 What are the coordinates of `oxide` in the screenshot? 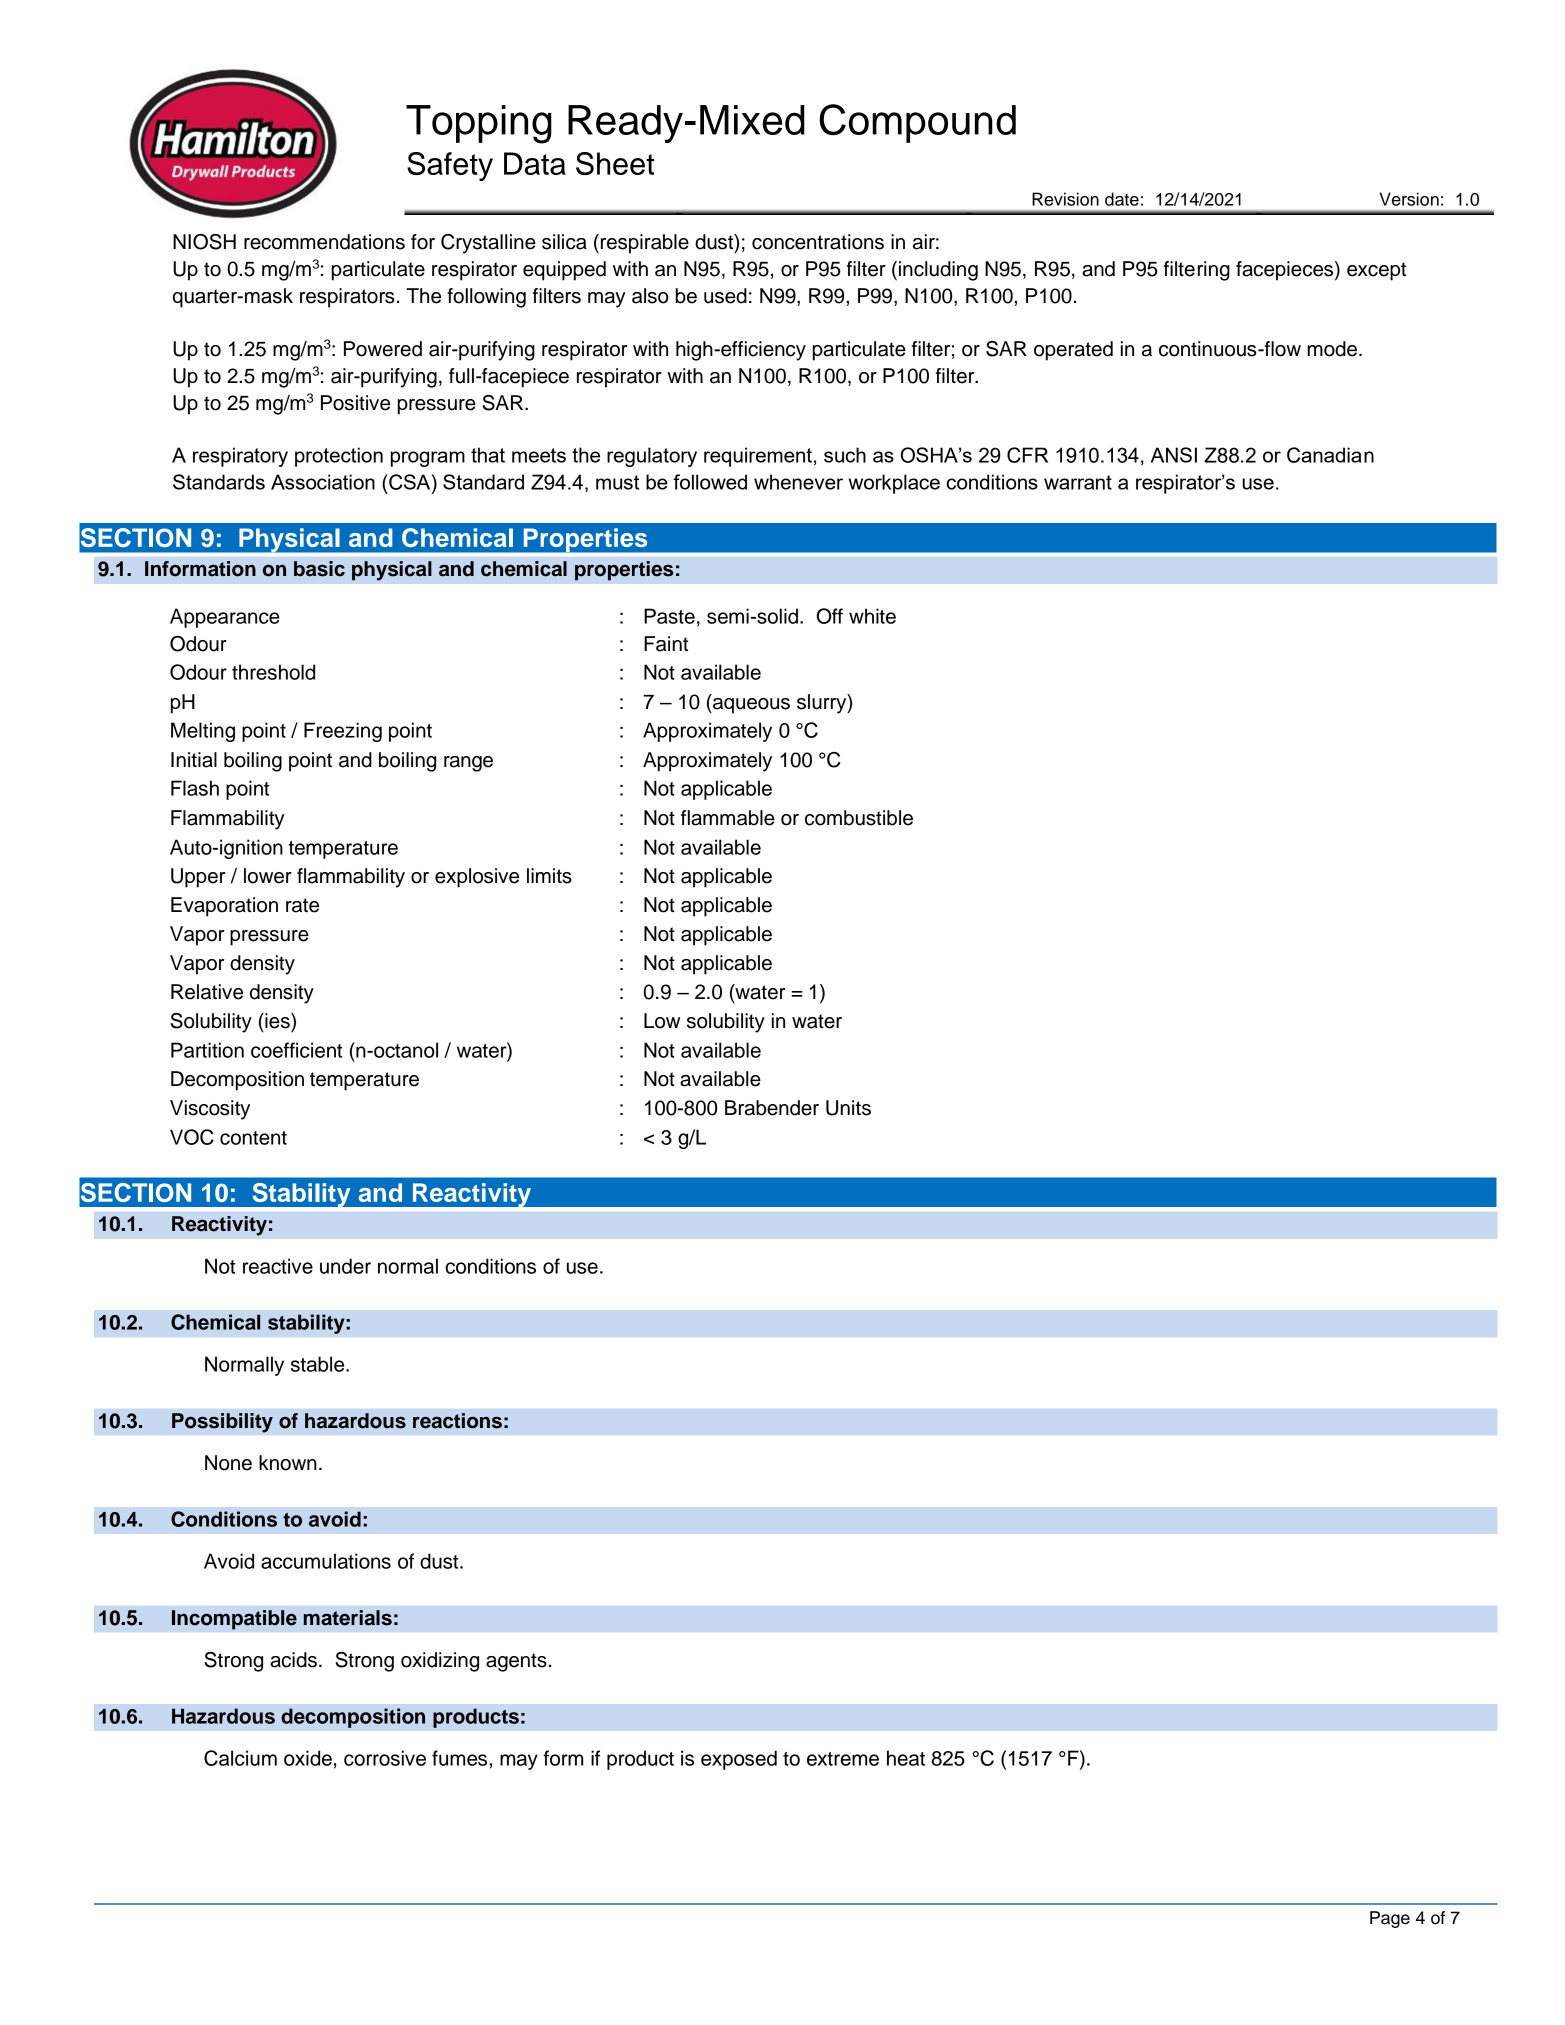 It's located at (308, 1758).
